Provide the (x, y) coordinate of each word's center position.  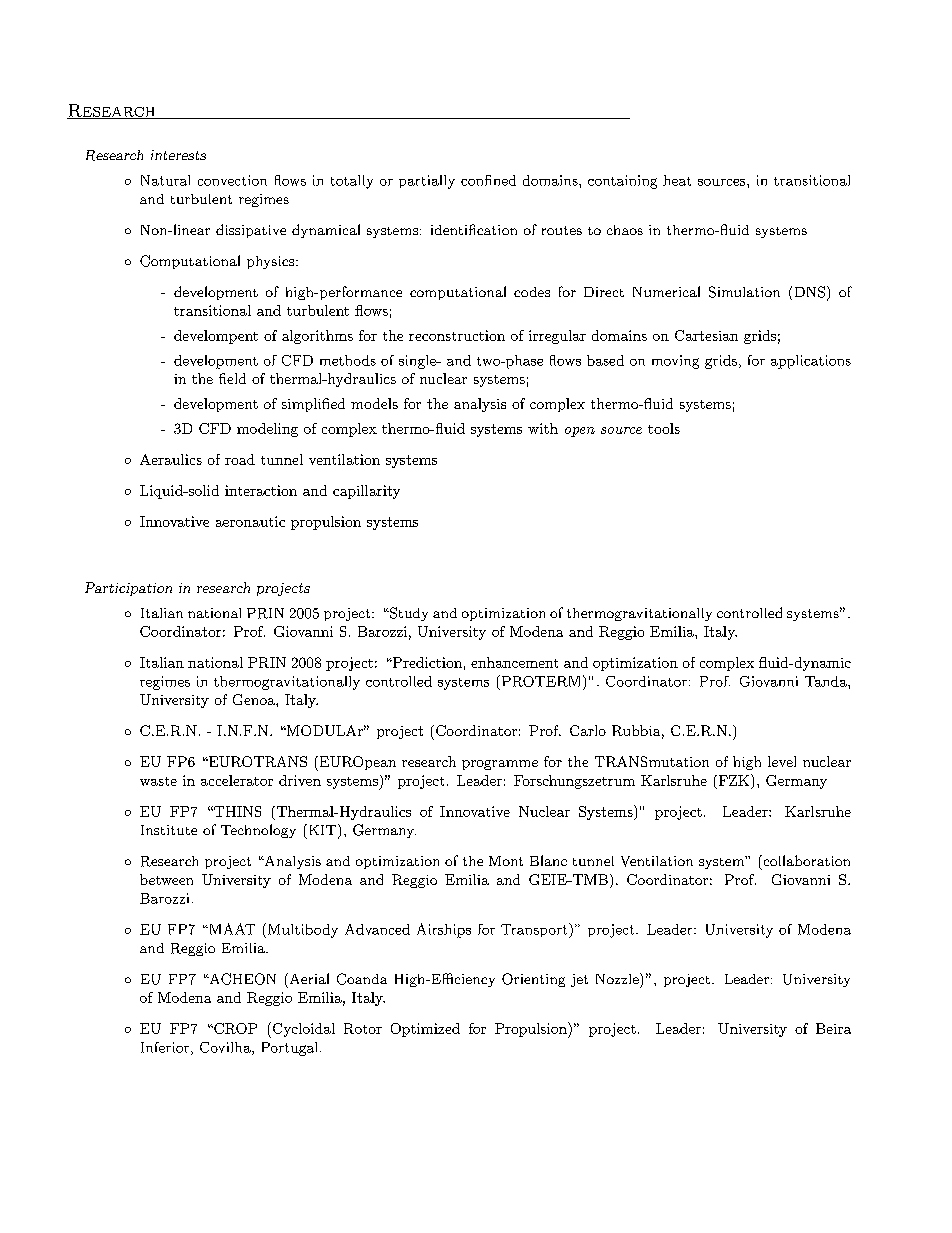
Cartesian (706, 335)
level (782, 761)
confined (488, 180)
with (543, 428)
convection (232, 180)
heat (677, 180)
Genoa (255, 699)
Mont (506, 861)
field (232, 378)
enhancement (514, 662)
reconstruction (457, 335)
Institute (169, 830)
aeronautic (250, 521)
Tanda (827, 681)
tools (664, 428)
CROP (234, 1028)
